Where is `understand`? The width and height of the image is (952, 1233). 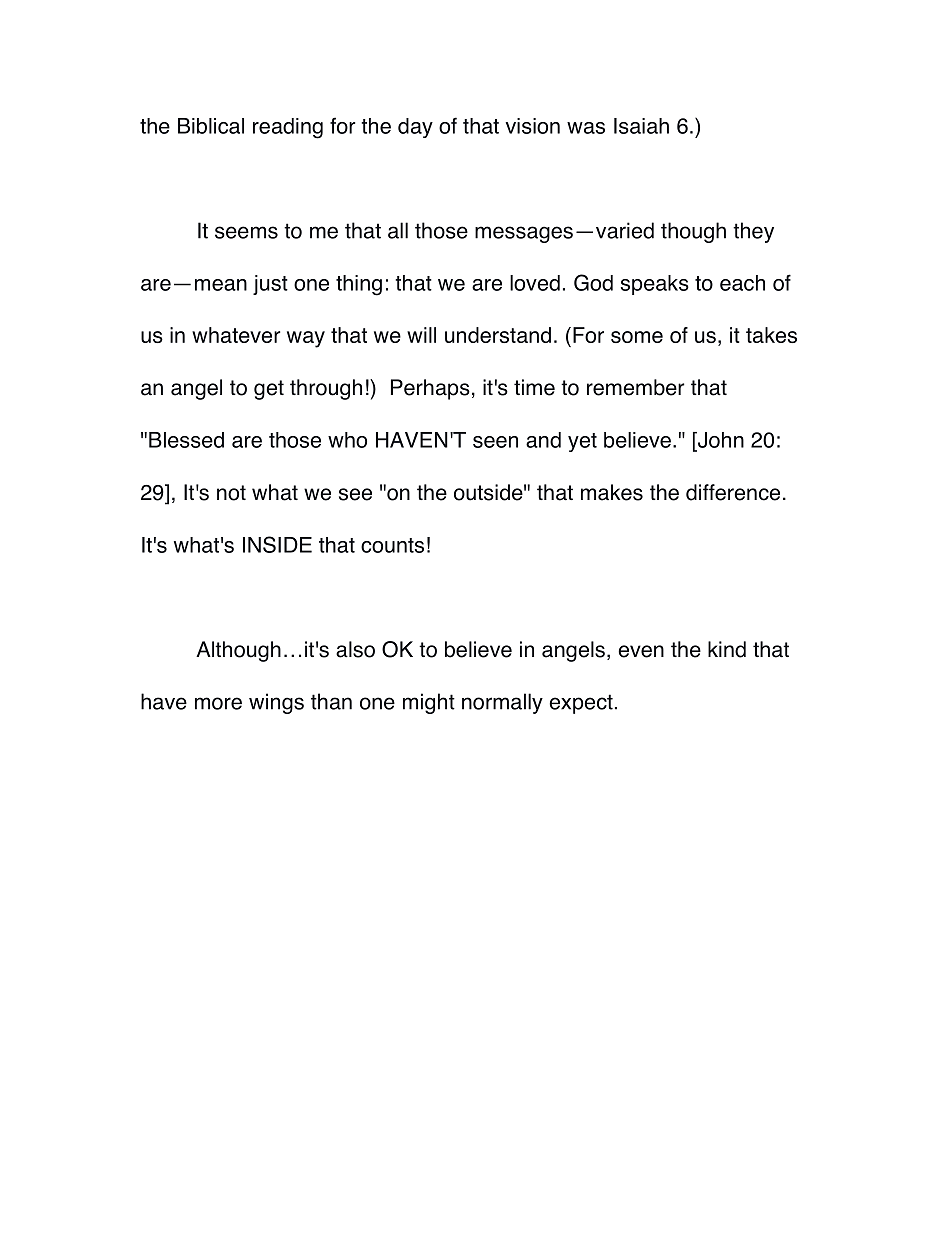 understand is located at coordinates (498, 335).
